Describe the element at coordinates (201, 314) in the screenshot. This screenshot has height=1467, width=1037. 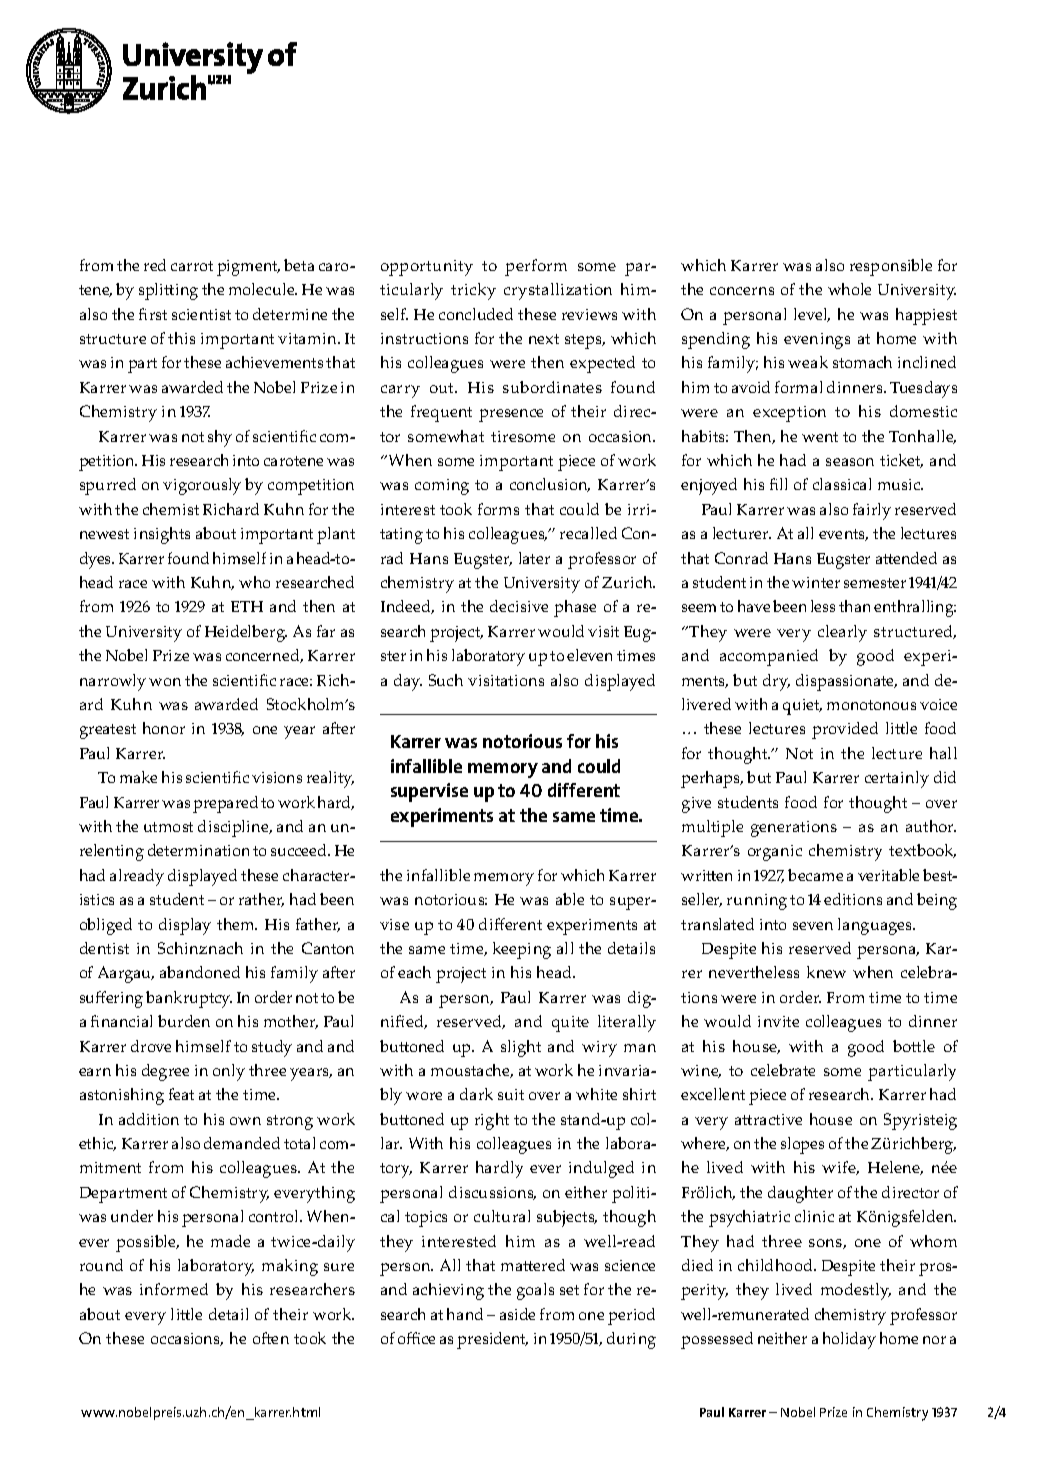
I see `scientist` at that location.
